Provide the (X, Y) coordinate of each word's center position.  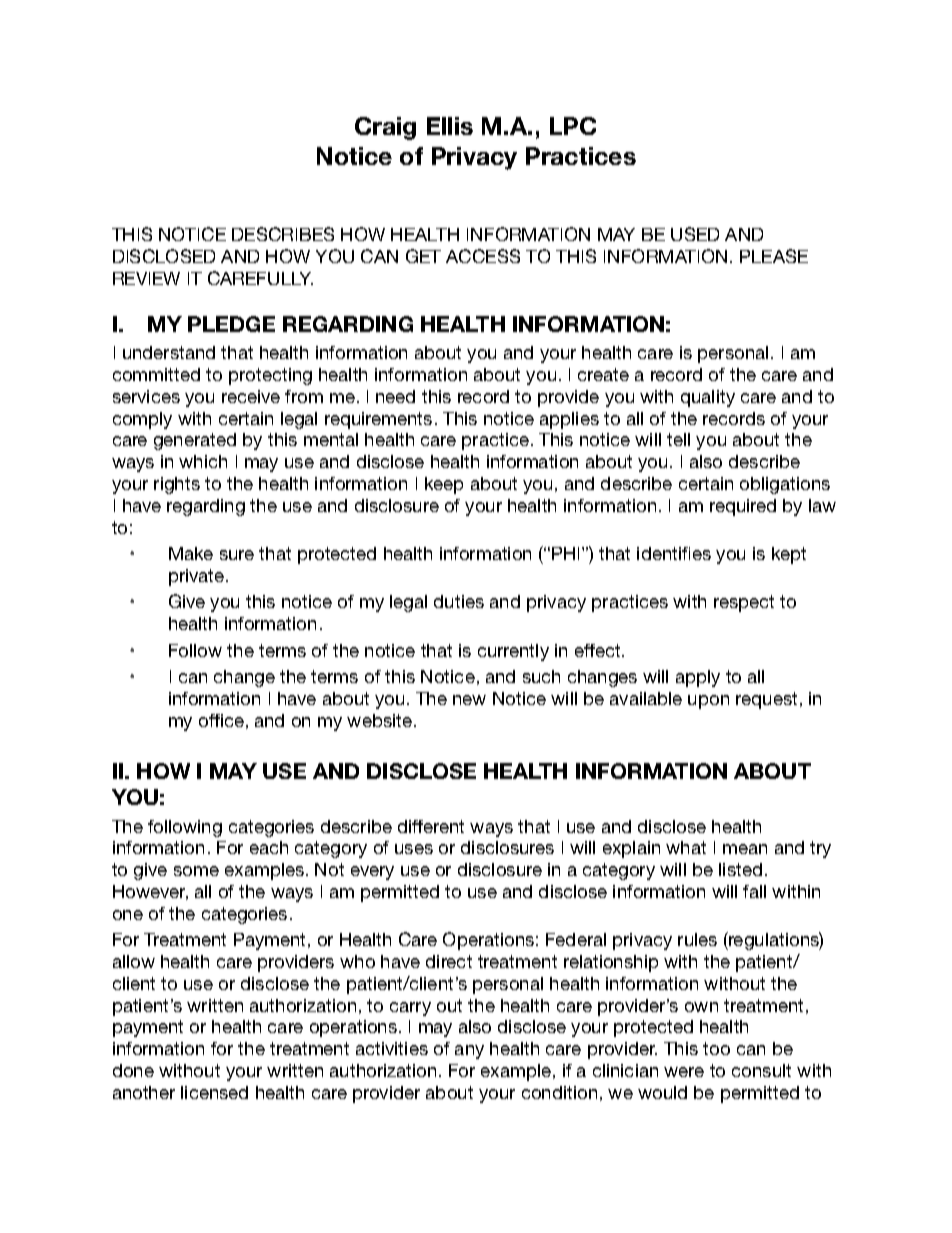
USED (695, 234)
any (469, 1052)
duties (459, 601)
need (395, 396)
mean (745, 849)
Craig (385, 128)
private (198, 577)
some (196, 871)
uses (414, 849)
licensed (214, 1092)
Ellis (450, 126)
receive (251, 396)
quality (708, 398)
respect (744, 603)
